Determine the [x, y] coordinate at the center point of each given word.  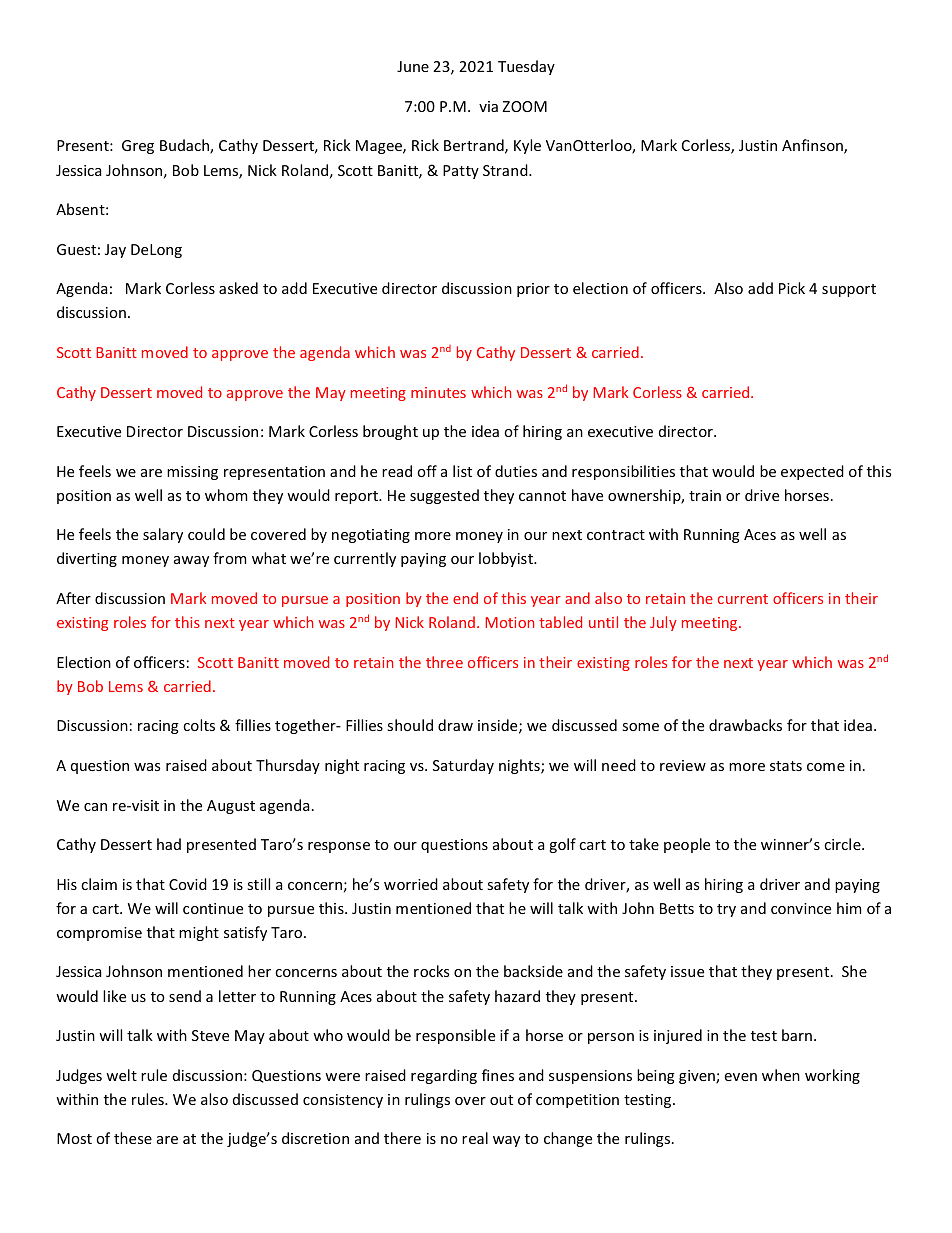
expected [812, 472]
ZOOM [524, 106]
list [462, 471]
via [488, 106]
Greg [138, 147]
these [133, 1138]
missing [192, 473]
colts [199, 725]
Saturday [463, 766]
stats [786, 766]
